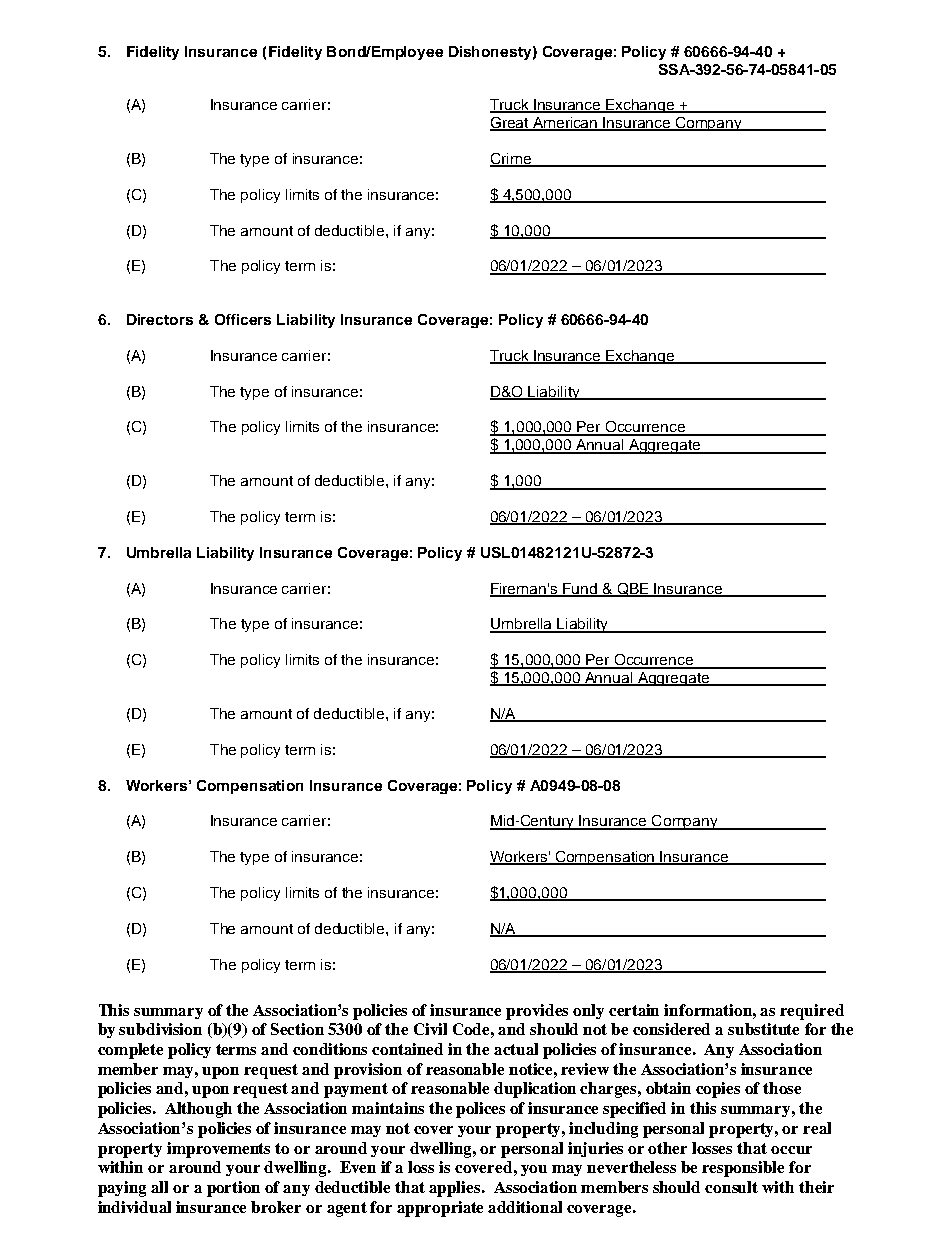 The width and height of the screenshot is (952, 1233). What do you see at coordinates (233, 1189) in the screenshot?
I see `portion` at bounding box center [233, 1189].
